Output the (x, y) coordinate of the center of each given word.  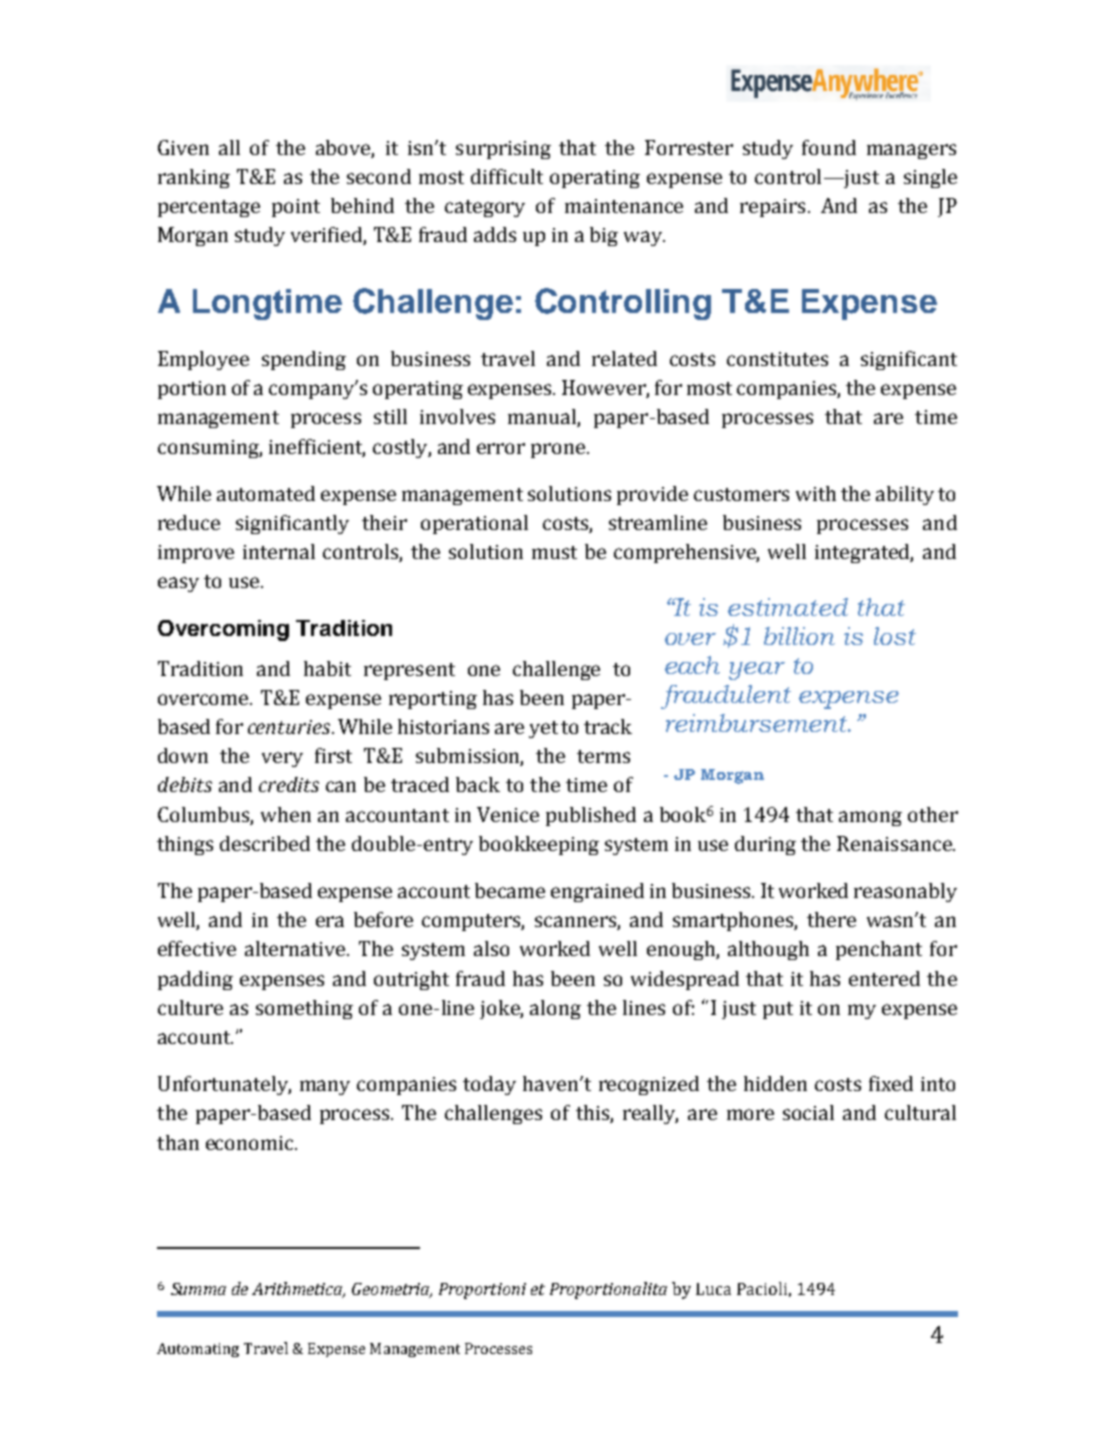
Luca (713, 1289)
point (296, 208)
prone (559, 450)
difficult (507, 176)
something (304, 1009)
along (555, 1009)
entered (884, 978)
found (829, 147)
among (870, 818)
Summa (198, 1289)
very (282, 759)
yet (543, 729)
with (816, 493)
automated (266, 493)
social (808, 1112)
